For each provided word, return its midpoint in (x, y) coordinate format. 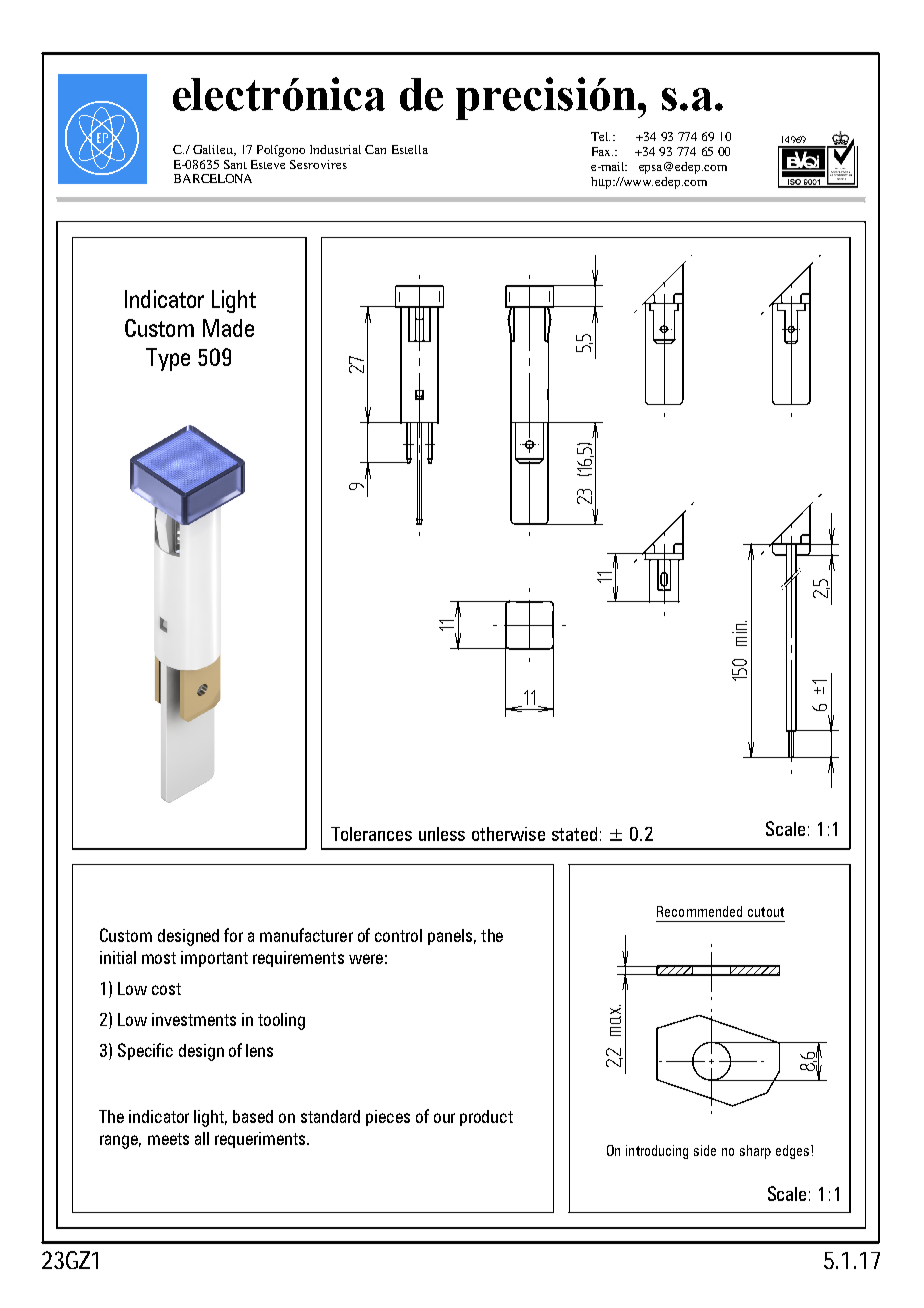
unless (442, 834)
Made (228, 328)
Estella (410, 149)
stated (574, 834)
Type (168, 359)
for (233, 935)
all (202, 1138)
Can (375, 149)
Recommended (699, 911)
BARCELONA (213, 178)
